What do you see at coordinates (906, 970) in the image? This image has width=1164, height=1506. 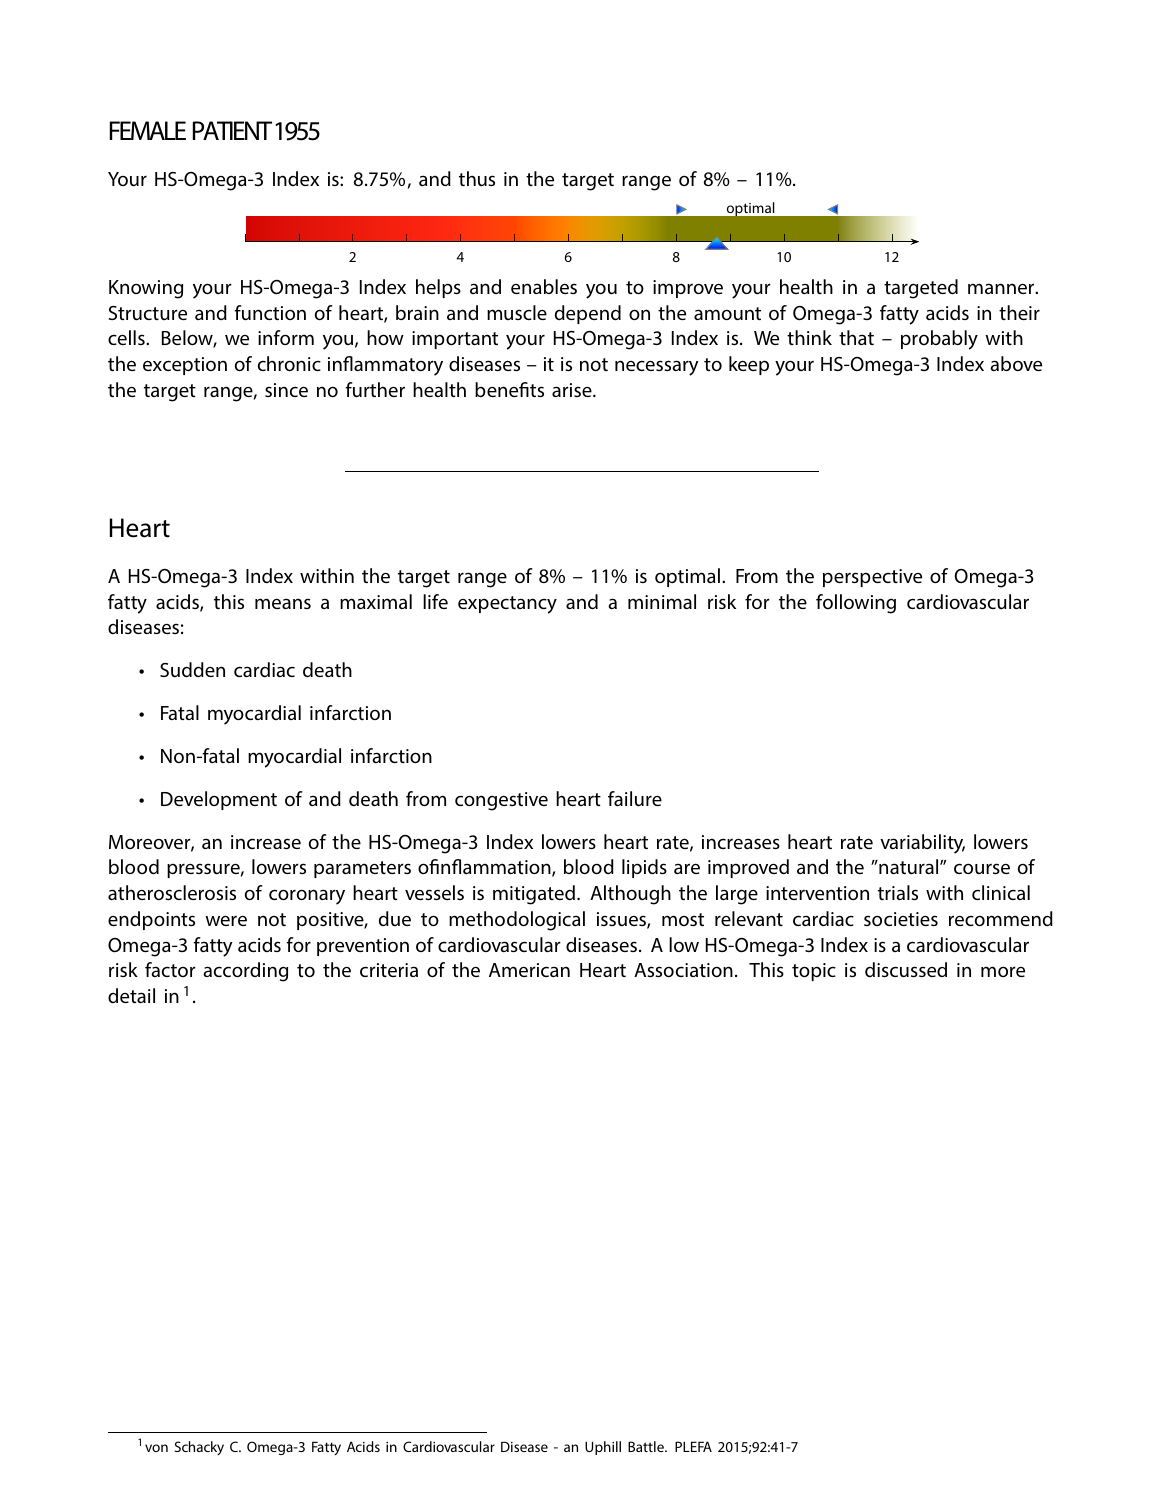 I see `discussed` at bounding box center [906, 970].
